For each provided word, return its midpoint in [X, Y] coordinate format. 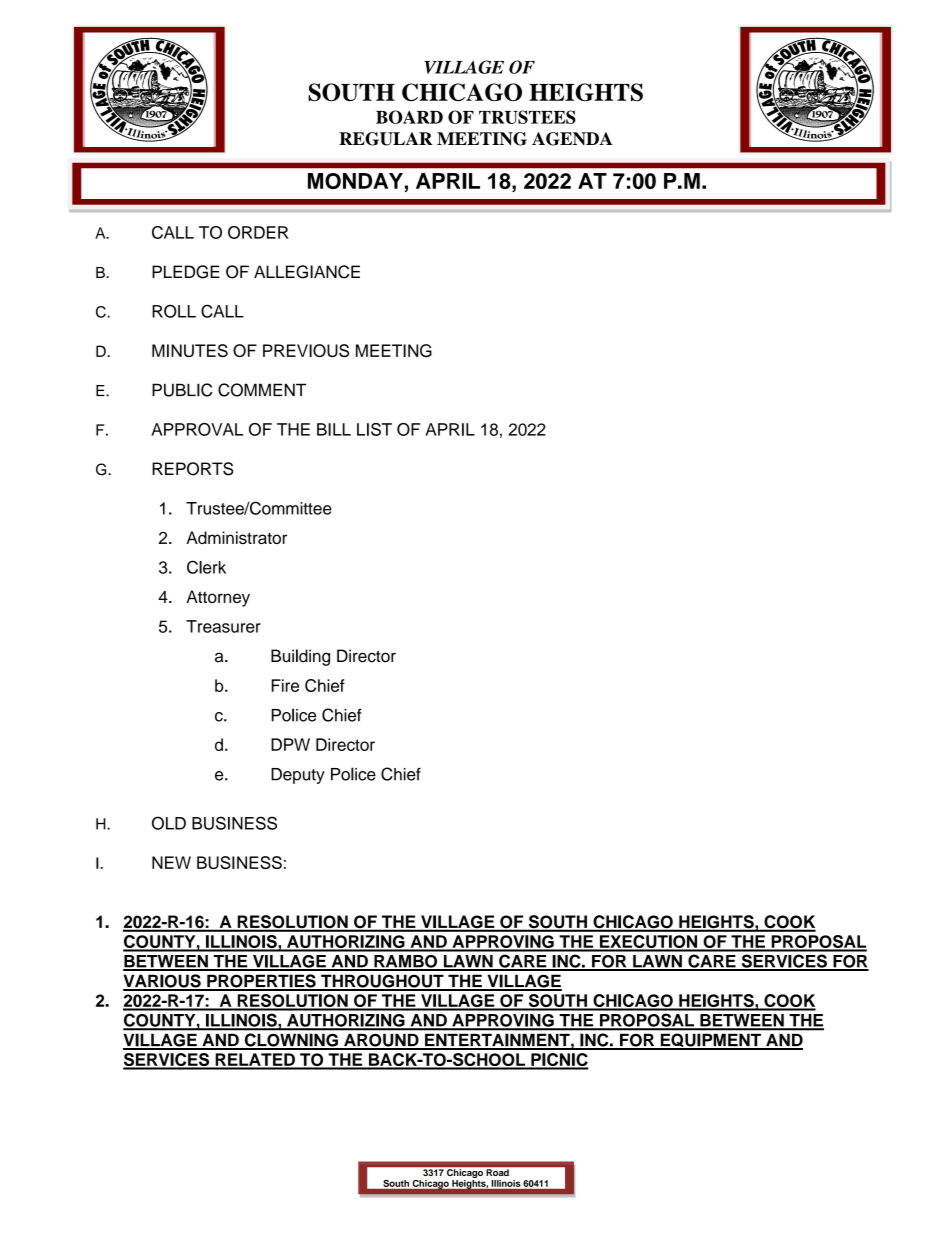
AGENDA [572, 139]
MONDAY [355, 181]
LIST [374, 429]
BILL [334, 429]
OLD [169, 823]
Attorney [218, 598]
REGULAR [386, 139]
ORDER [258, 232]
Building [300, 657]
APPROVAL [197, 429]
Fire [285, 685]
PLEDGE [186, 272]
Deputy [298, 776]
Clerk [206, 567]
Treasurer [223, 626]
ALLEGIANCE [307, 272]
